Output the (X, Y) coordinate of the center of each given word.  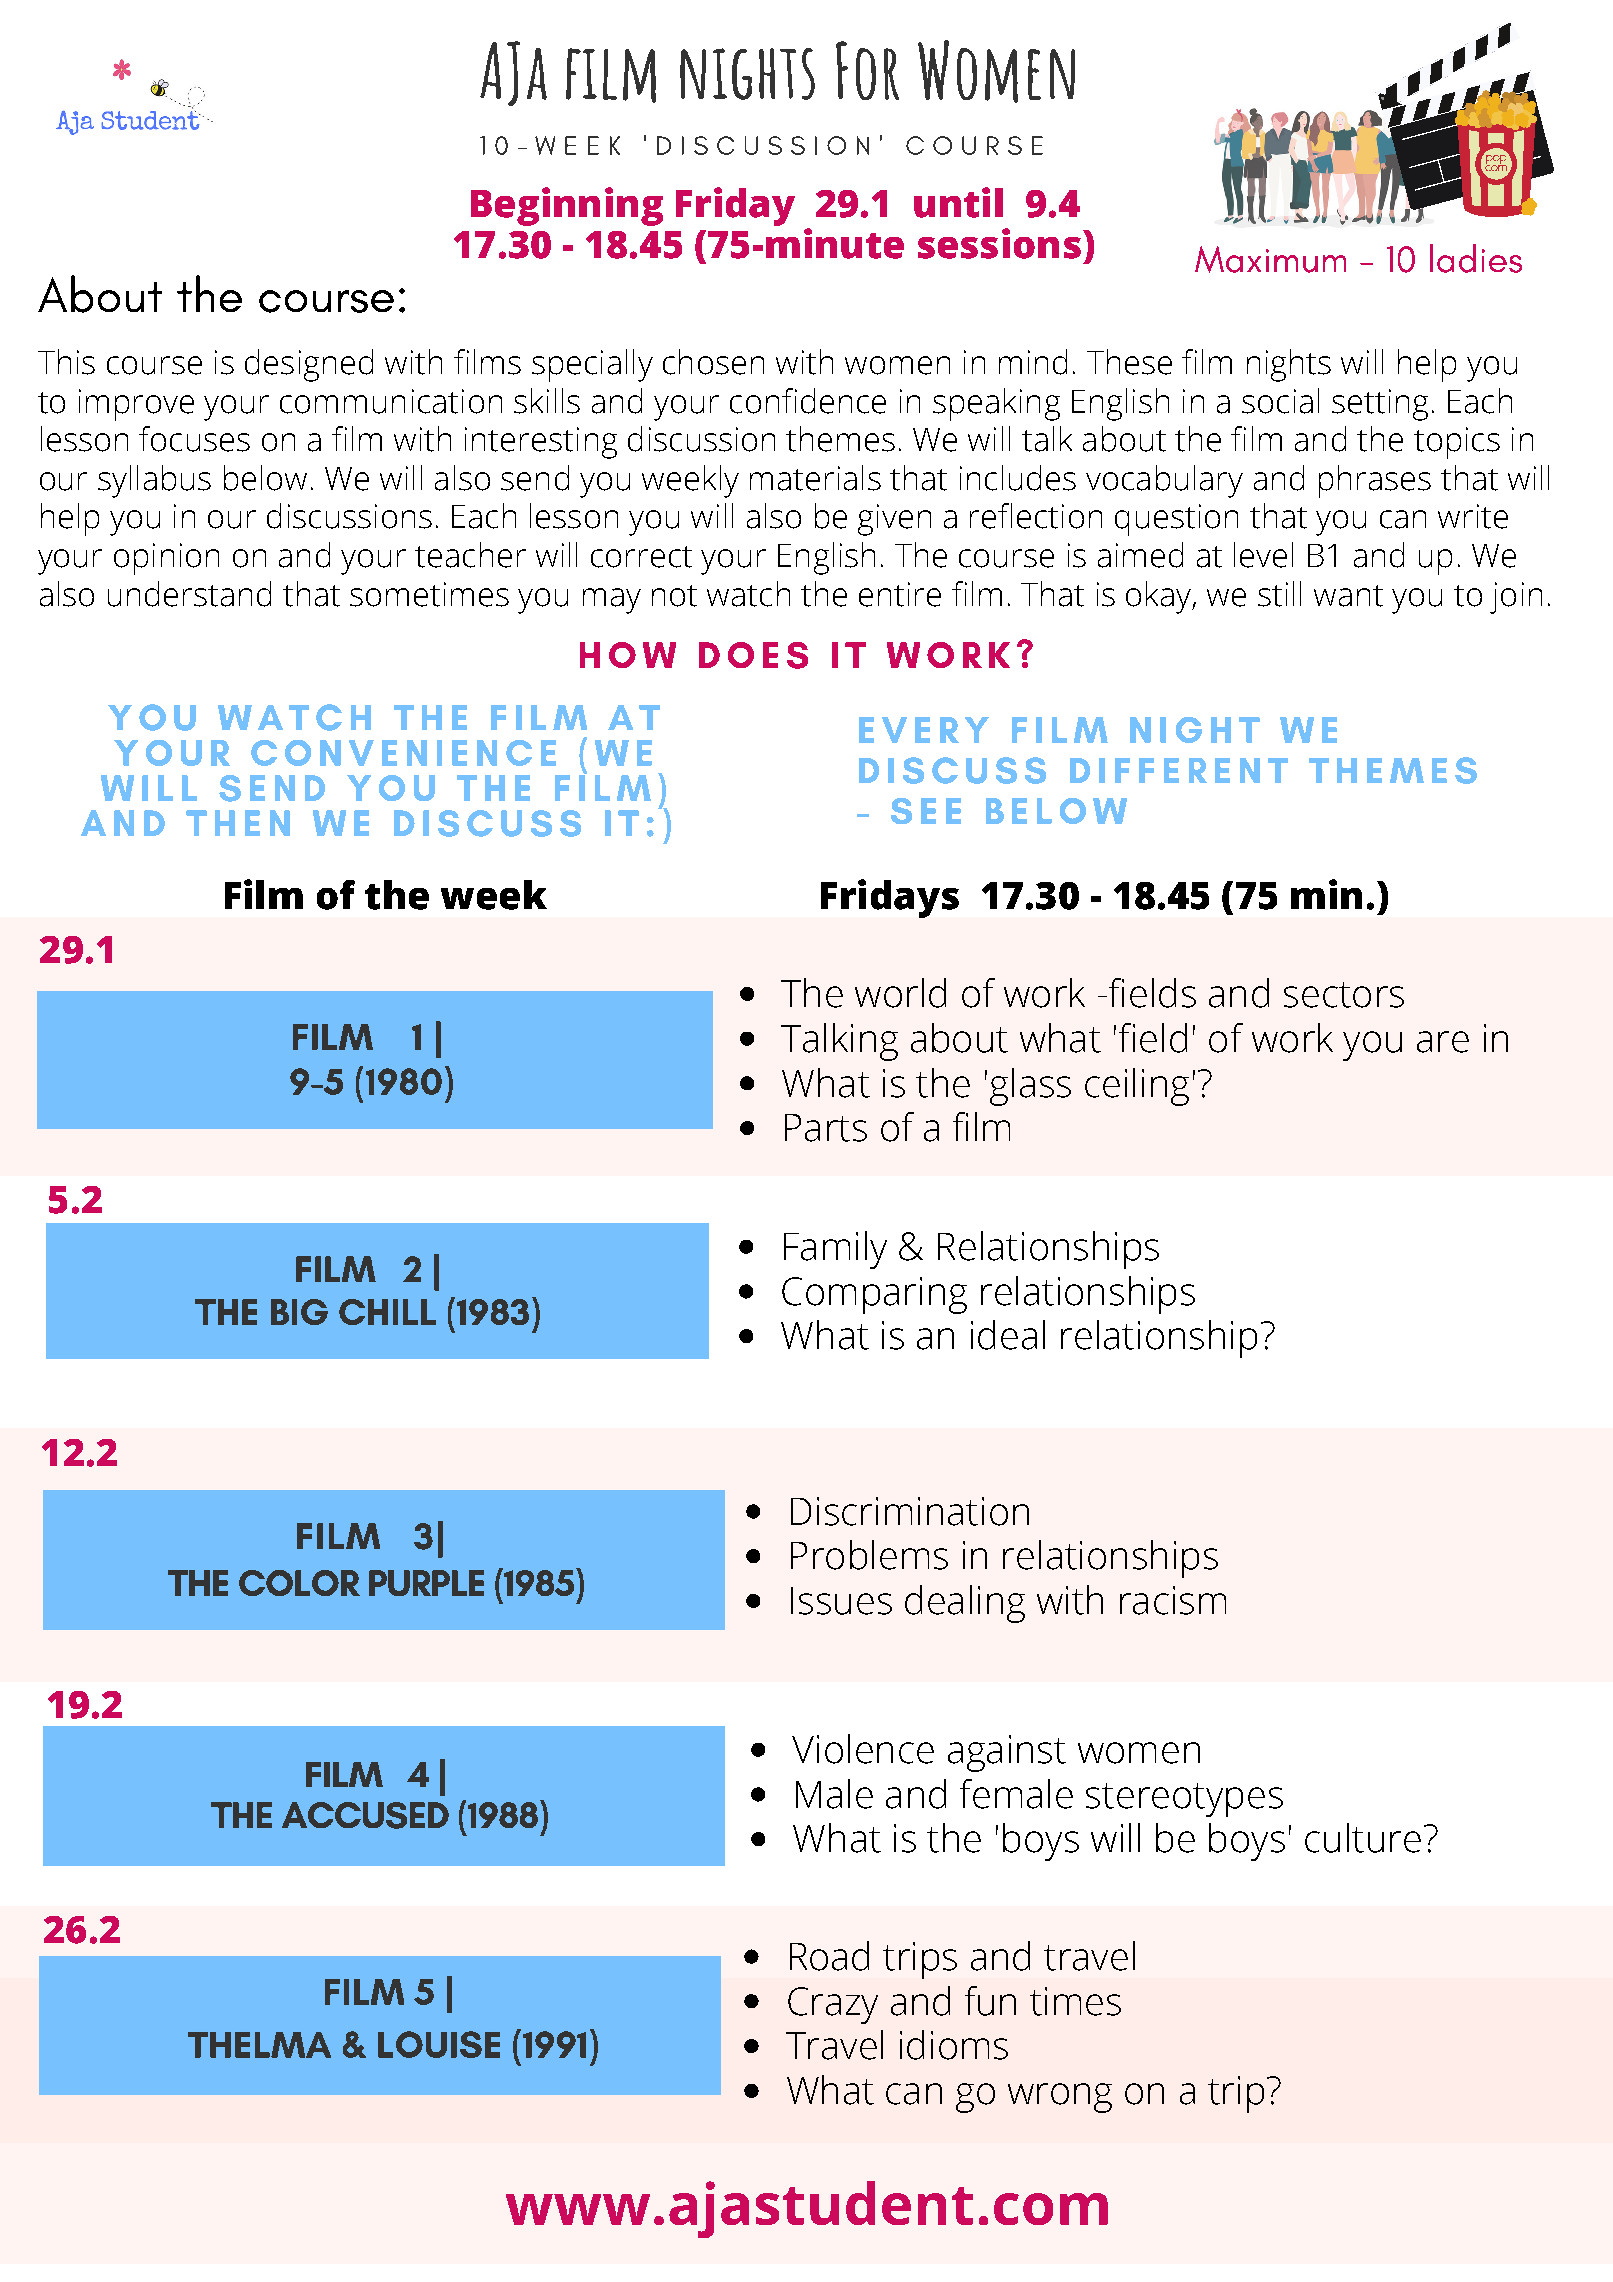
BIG (299, 1312)
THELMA (259, 2045)
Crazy (833, 2005)
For (867, 70)
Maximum (1270, 259)
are (1443, 1042)
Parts (826, 1128)
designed (309, 365)
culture (1363, 1838)
